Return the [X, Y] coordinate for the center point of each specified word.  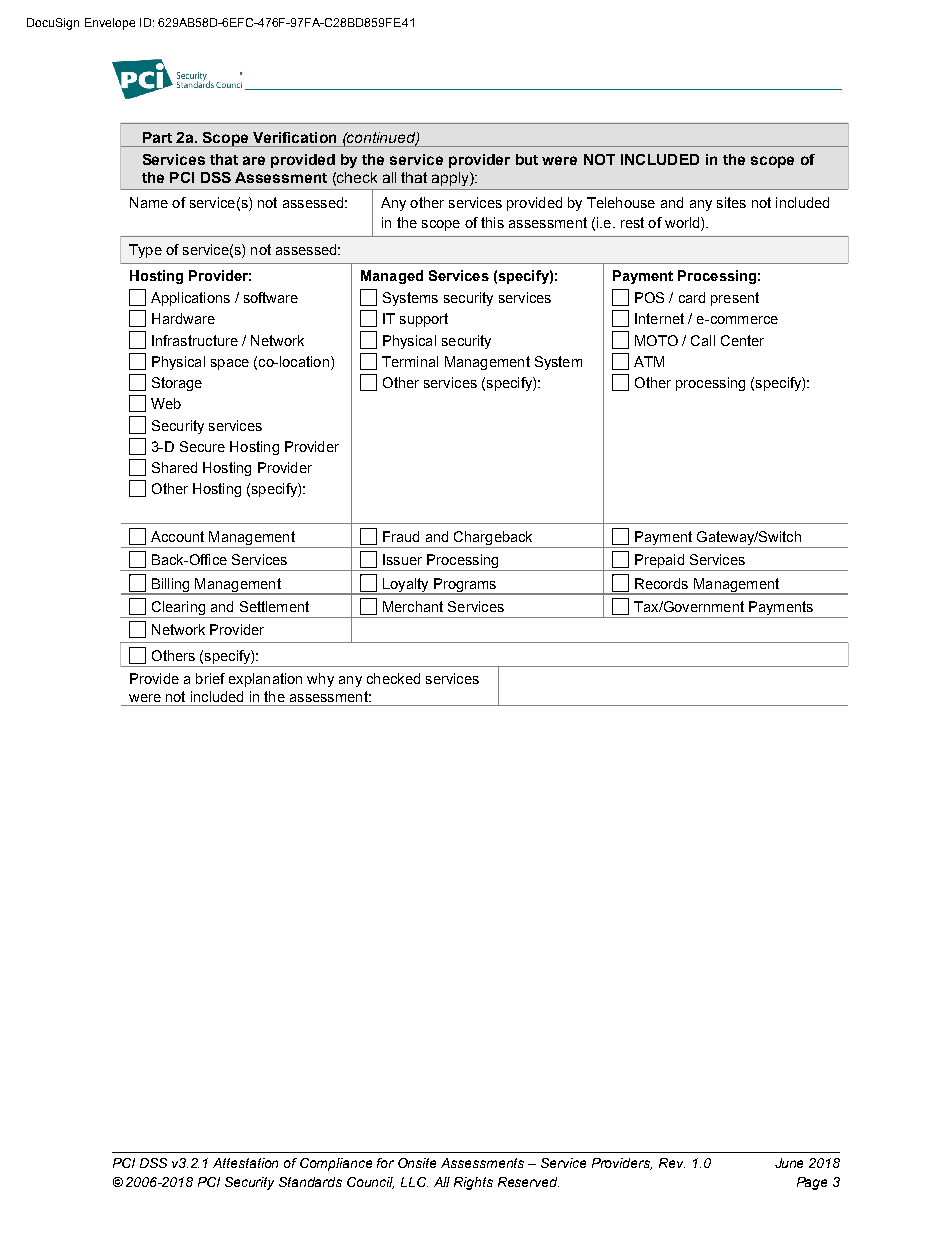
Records [661, 583]
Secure [202, 446]
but [527, 159]
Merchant [413, 606]
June [789, 1163]
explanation [265, 680]
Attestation [245, 1163]
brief [210, 678]
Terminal [410, 361]
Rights [473, 1183]
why [320, 680]
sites [731, 202]
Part [157, 137]
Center [742, 340]
